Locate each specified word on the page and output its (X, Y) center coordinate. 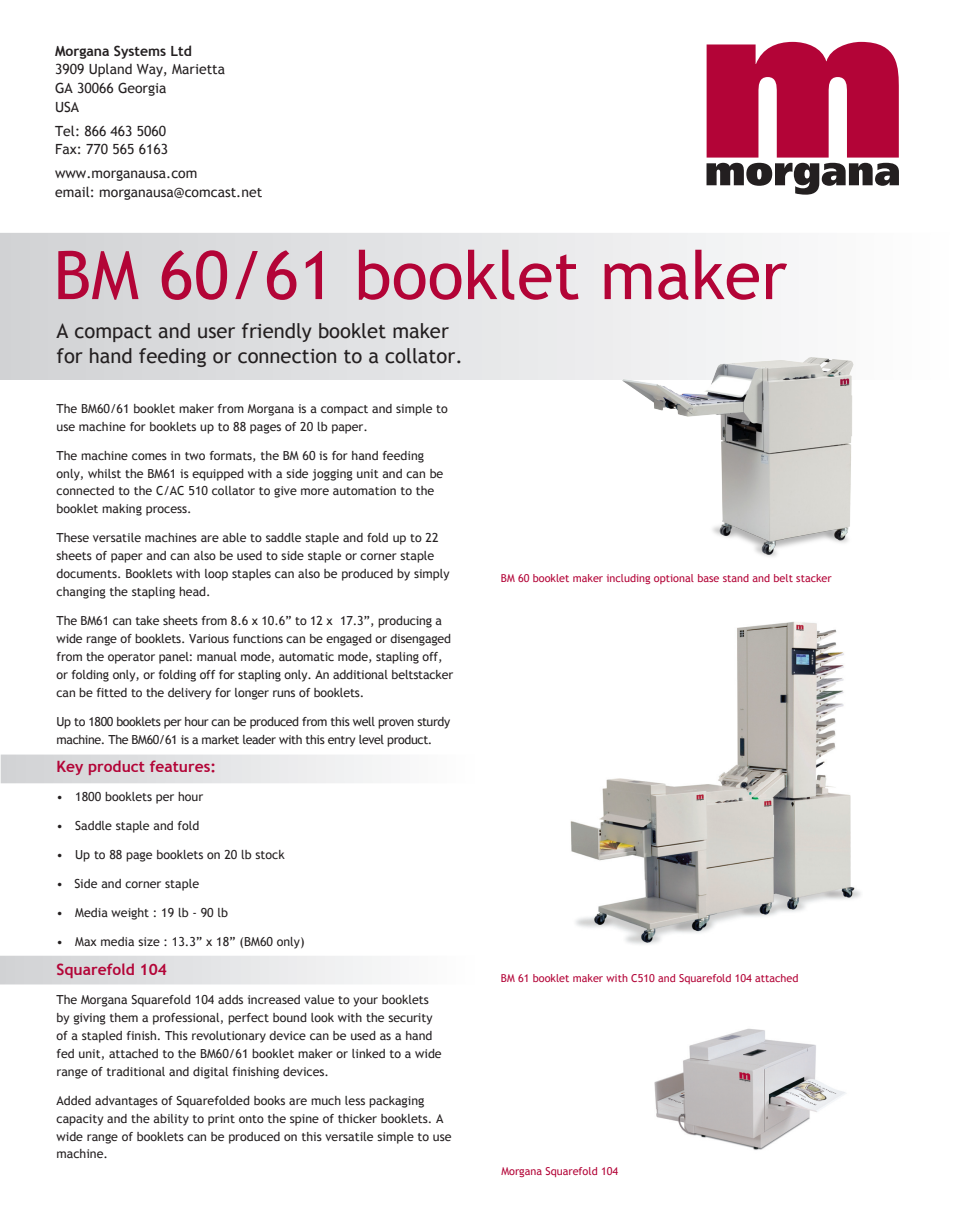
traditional (136, 1071)
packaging (396, 1102)
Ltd (181, 50)
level (371, 739)
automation (364, 490)
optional (674, 579)
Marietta (198, 69)
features (180, 766)
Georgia (142, 89)
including (628, 579)
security (410, 1019)
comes (149, 456)
